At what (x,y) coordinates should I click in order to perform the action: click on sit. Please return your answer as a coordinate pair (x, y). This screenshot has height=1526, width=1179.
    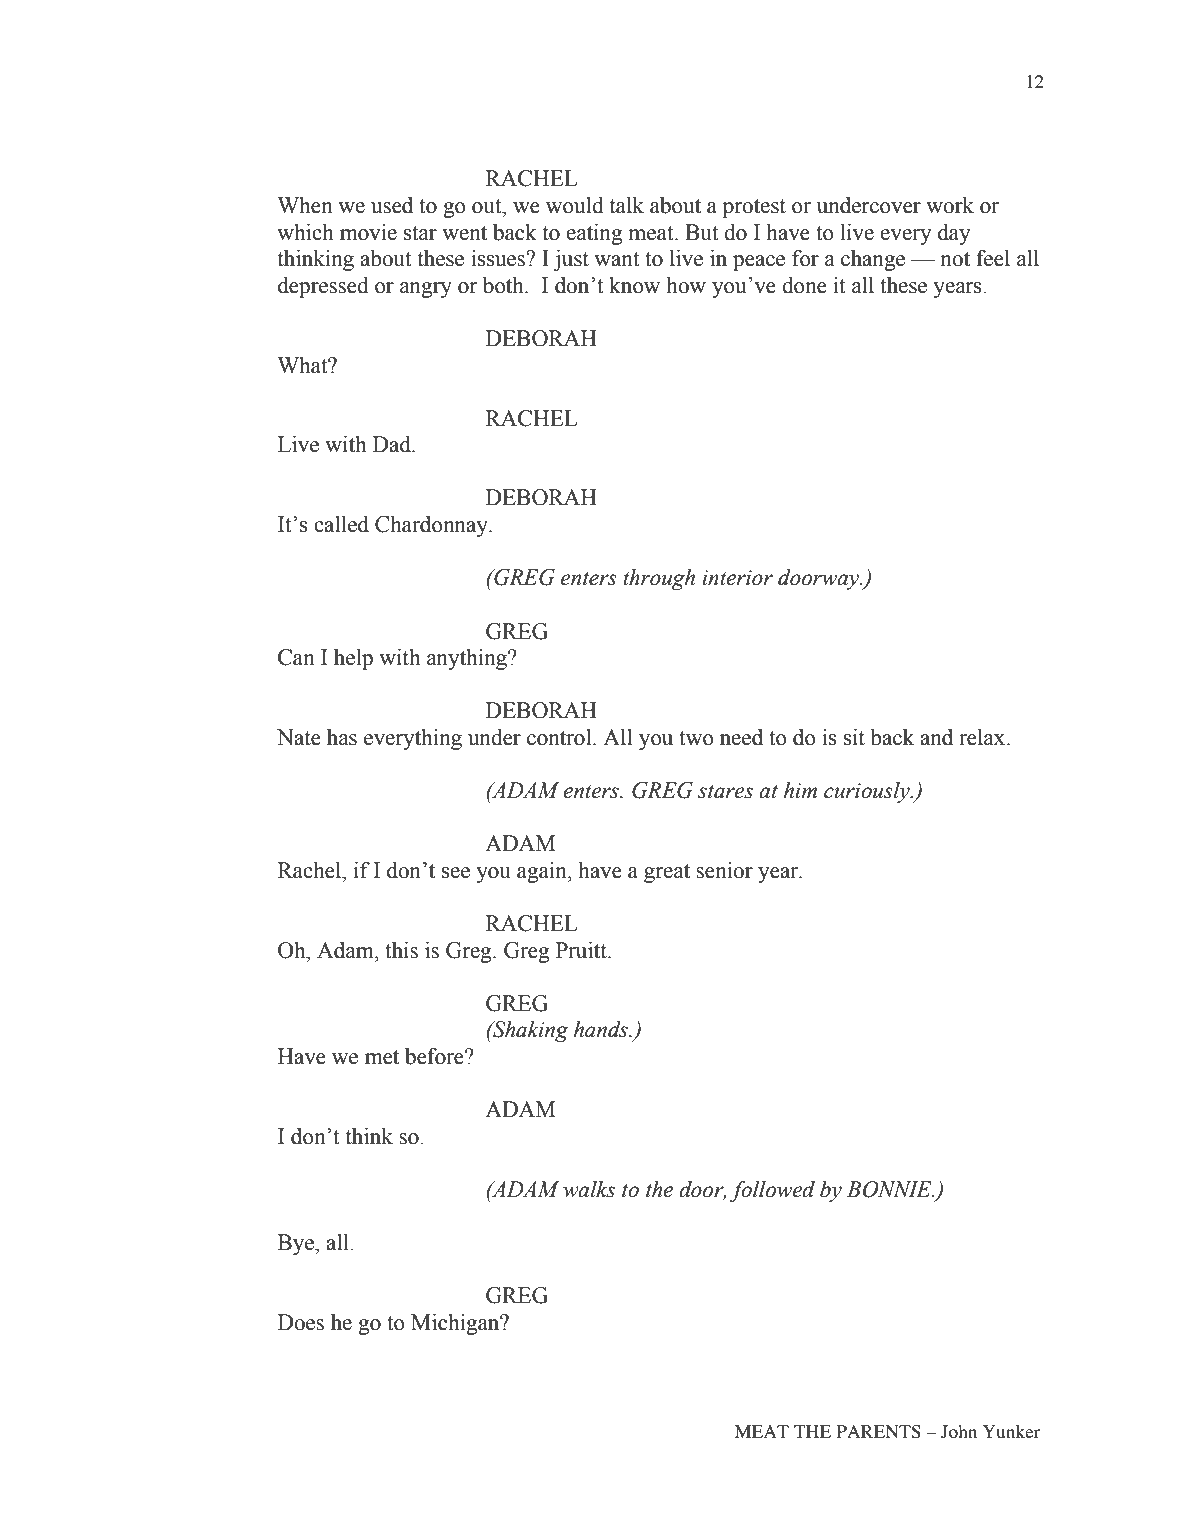
    Looking at the image, I should click on (854, 737).
